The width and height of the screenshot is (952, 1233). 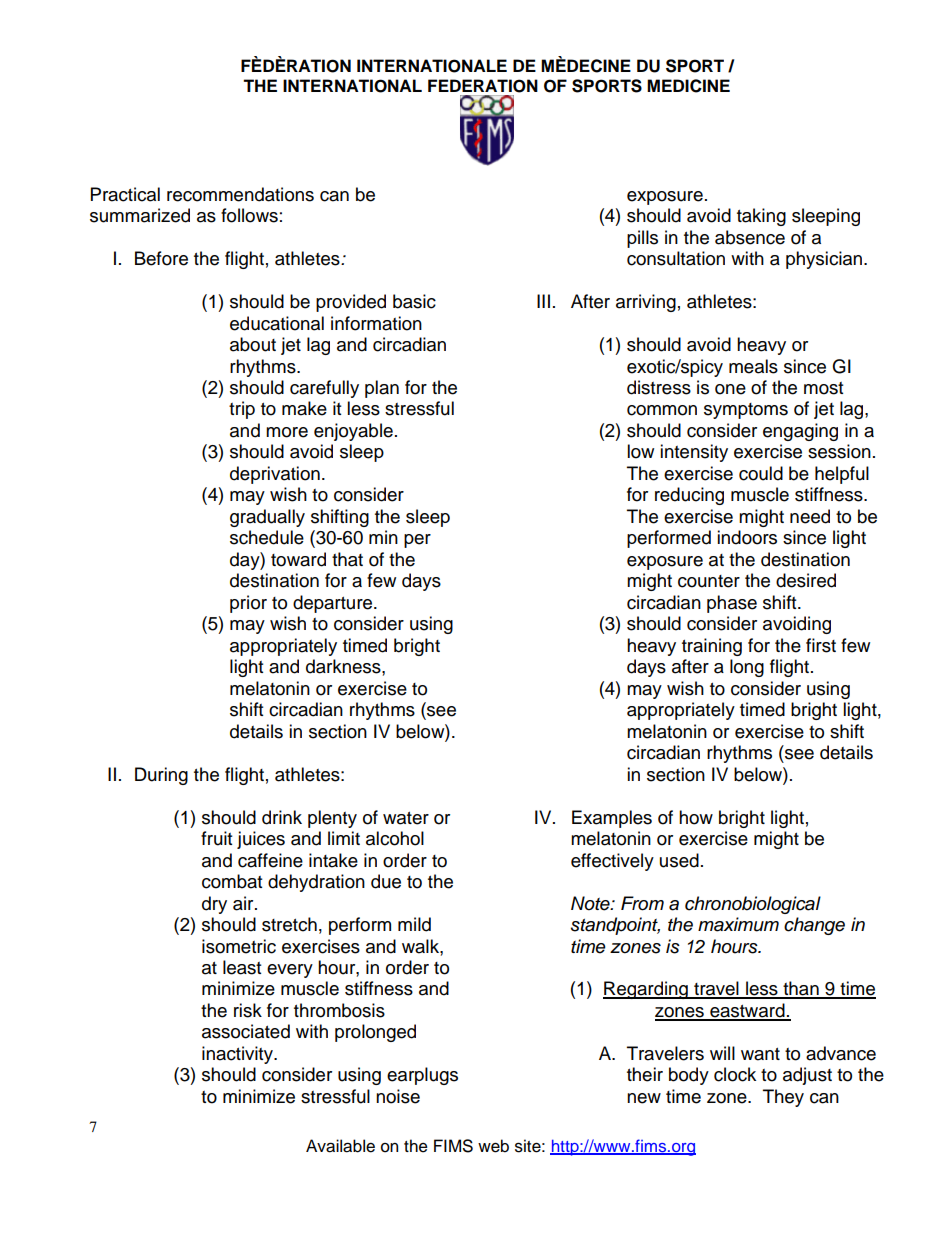 I want to click on combat, so click(x=232, y=881).
